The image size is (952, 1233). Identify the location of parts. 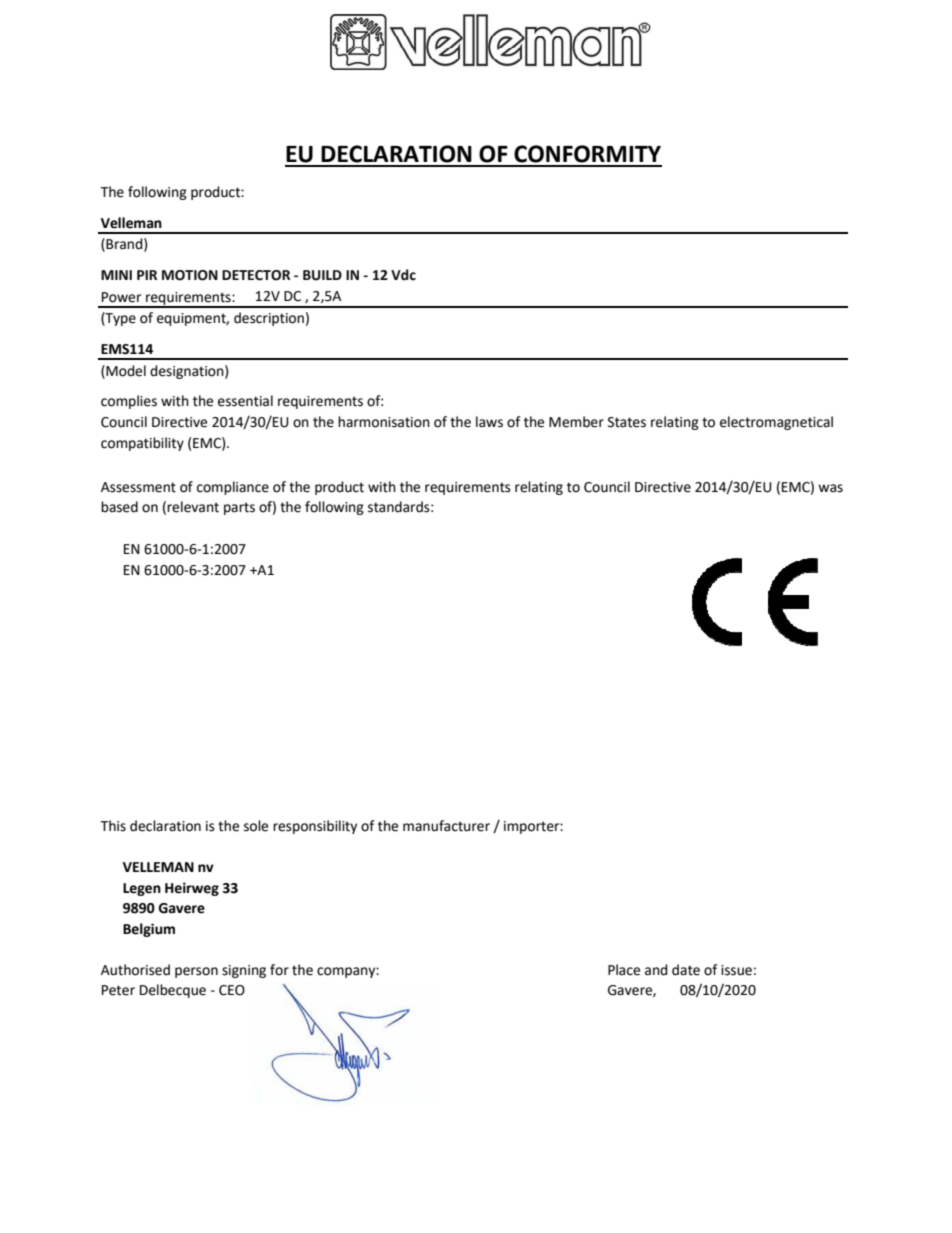
(239, 508).
